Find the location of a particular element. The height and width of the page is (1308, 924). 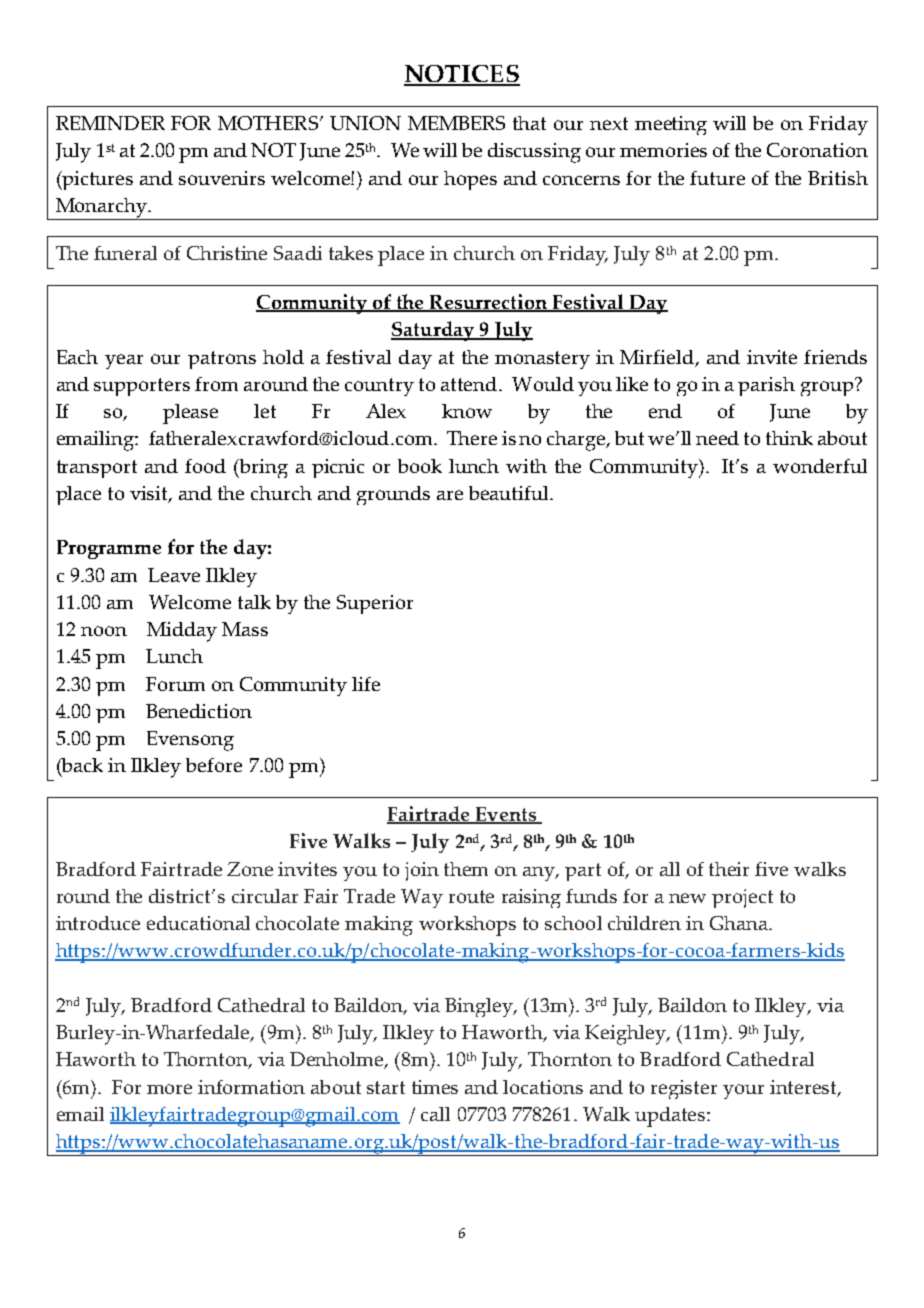

more is located at coordinates (169, 1089).
